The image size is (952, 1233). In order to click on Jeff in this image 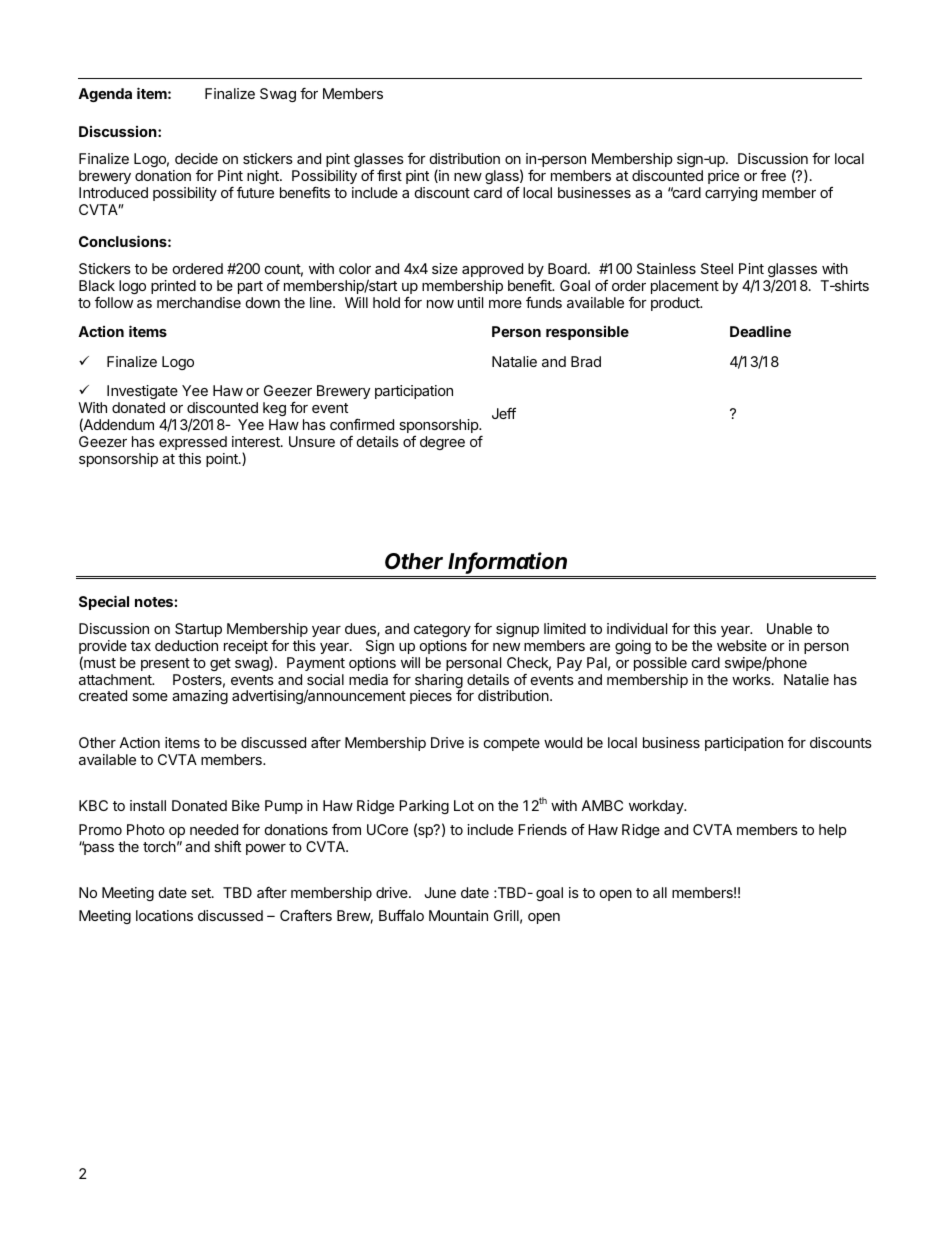, I will do `click(504, 413)`.
